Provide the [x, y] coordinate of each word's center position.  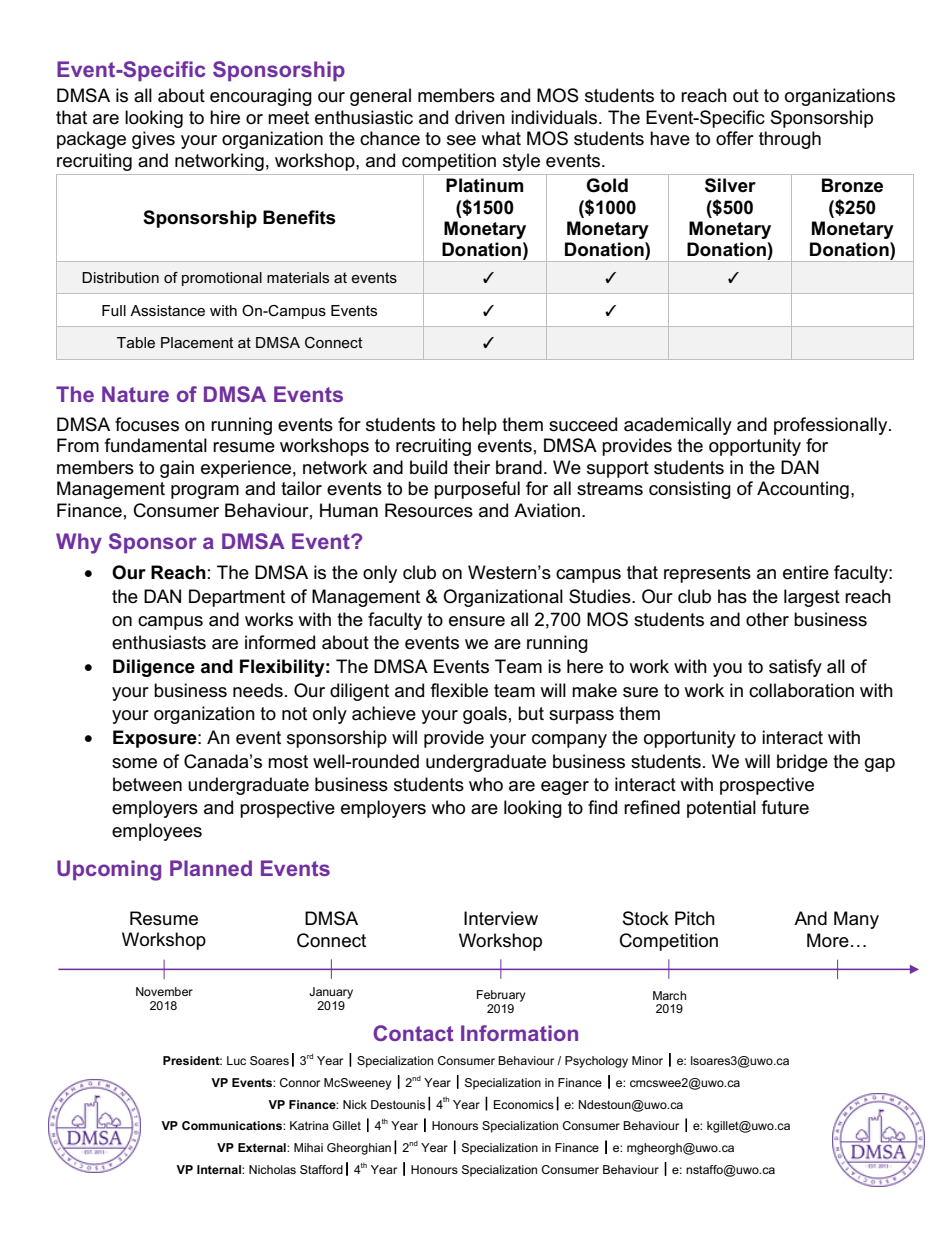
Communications [233, 1125]
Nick [355, 1104]
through [790, 140]
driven [480, 117]
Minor [647, 1060]
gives [153, 140]
